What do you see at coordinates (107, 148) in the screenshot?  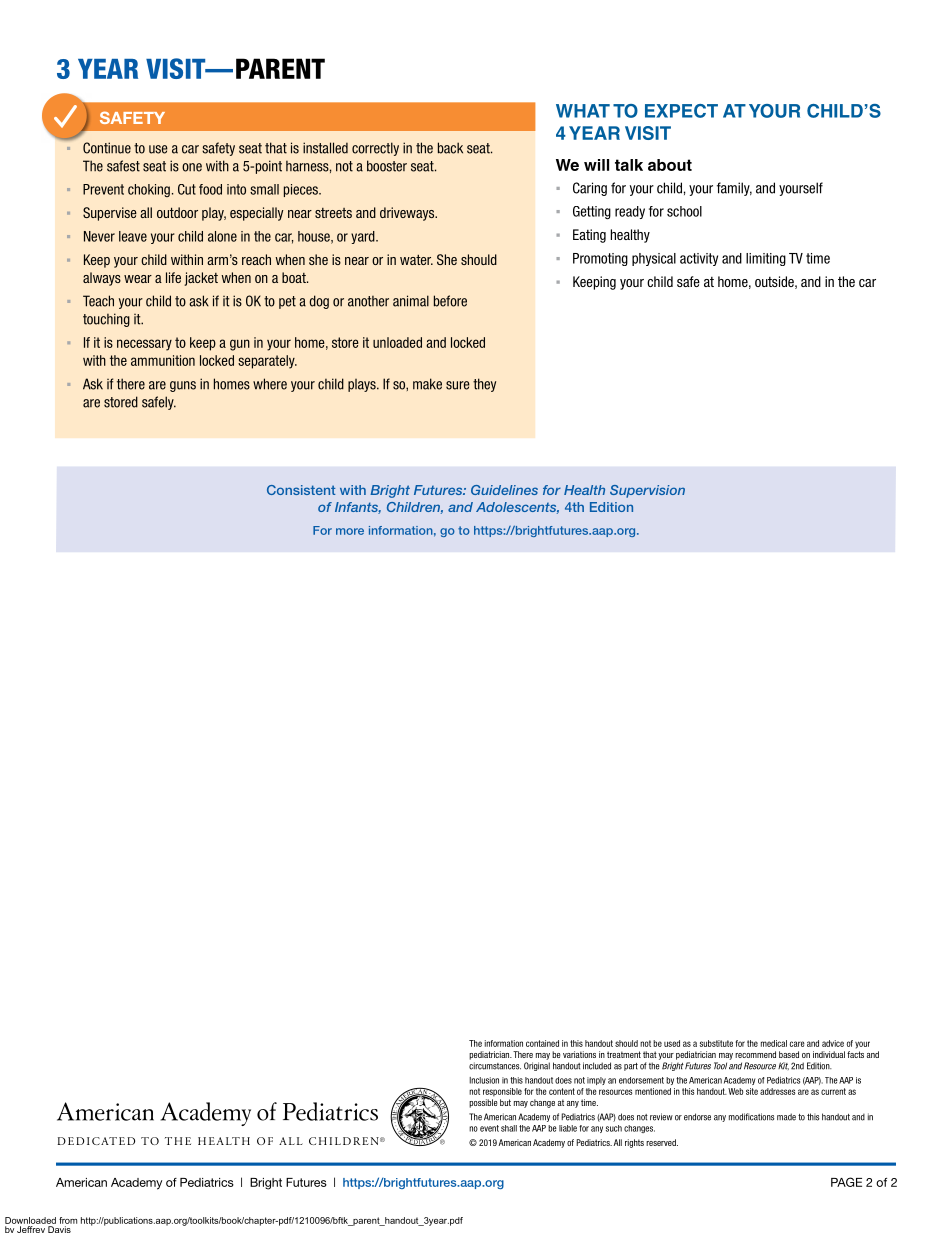 I see `Continue` at bounding box center [107, 148].
